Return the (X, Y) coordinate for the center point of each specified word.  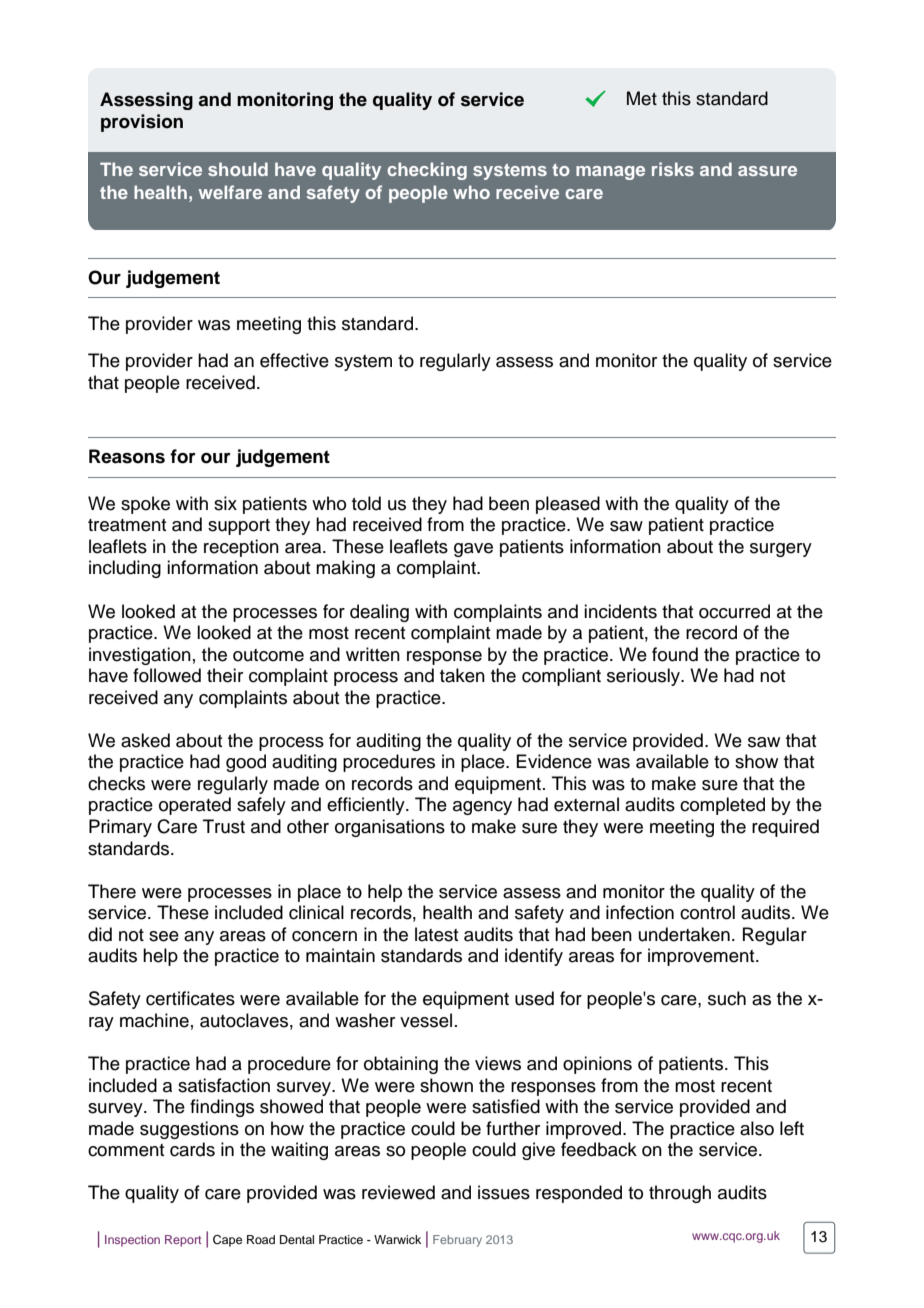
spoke (145, 505)
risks (673, 169)
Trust (224, 826)
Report (183, 1241)
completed (722, 806)
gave (473, 550)
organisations (390, 828)
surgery (781, 550)
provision (142, 123)
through (680, 1194)
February (457, 1241)
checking (427, 171)
